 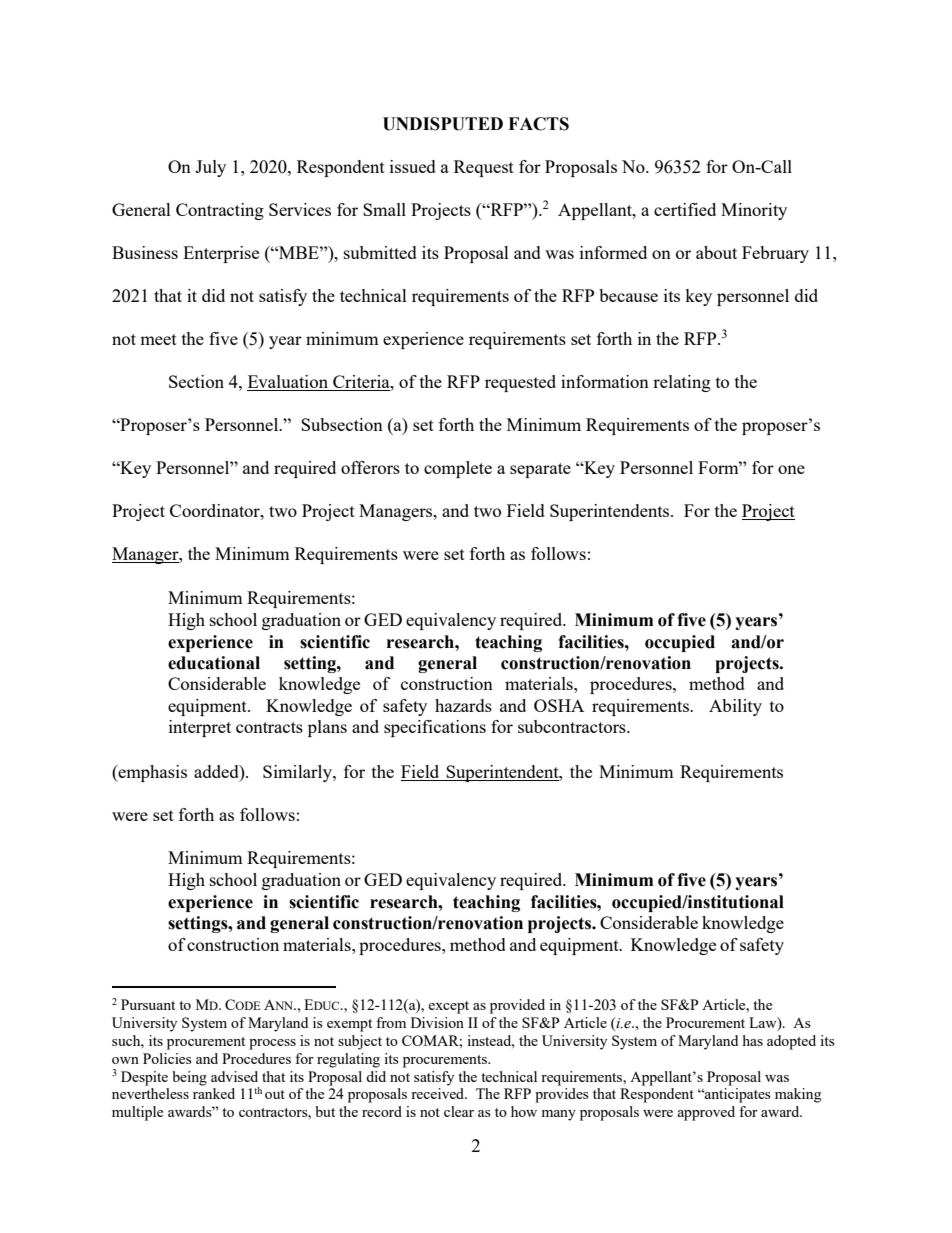 What do you see at coordinates (210, 168) in the image?
I see `July` at bounding box center [210, 168].
